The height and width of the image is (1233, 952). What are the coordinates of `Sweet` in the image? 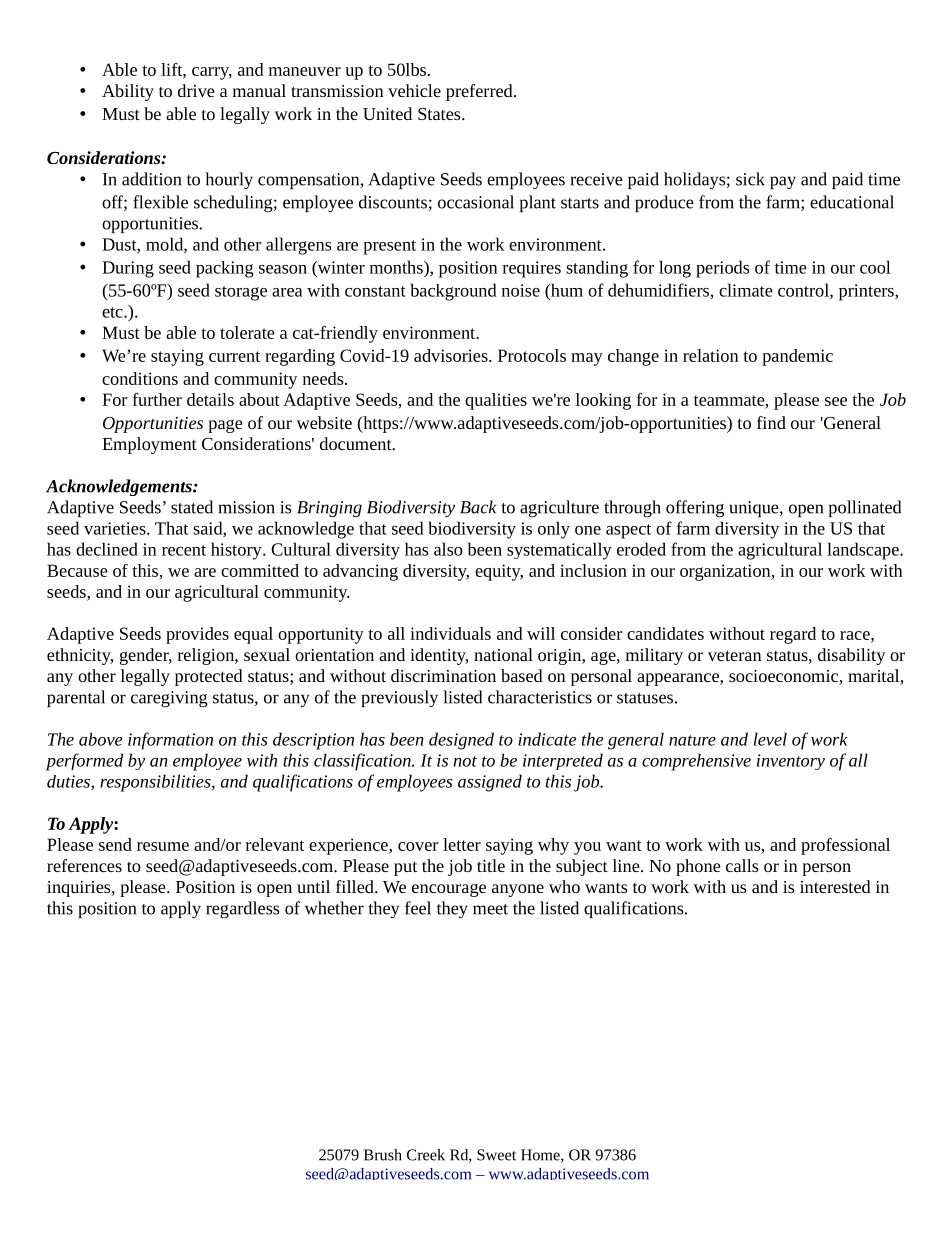 It's located at (496, 1155).
